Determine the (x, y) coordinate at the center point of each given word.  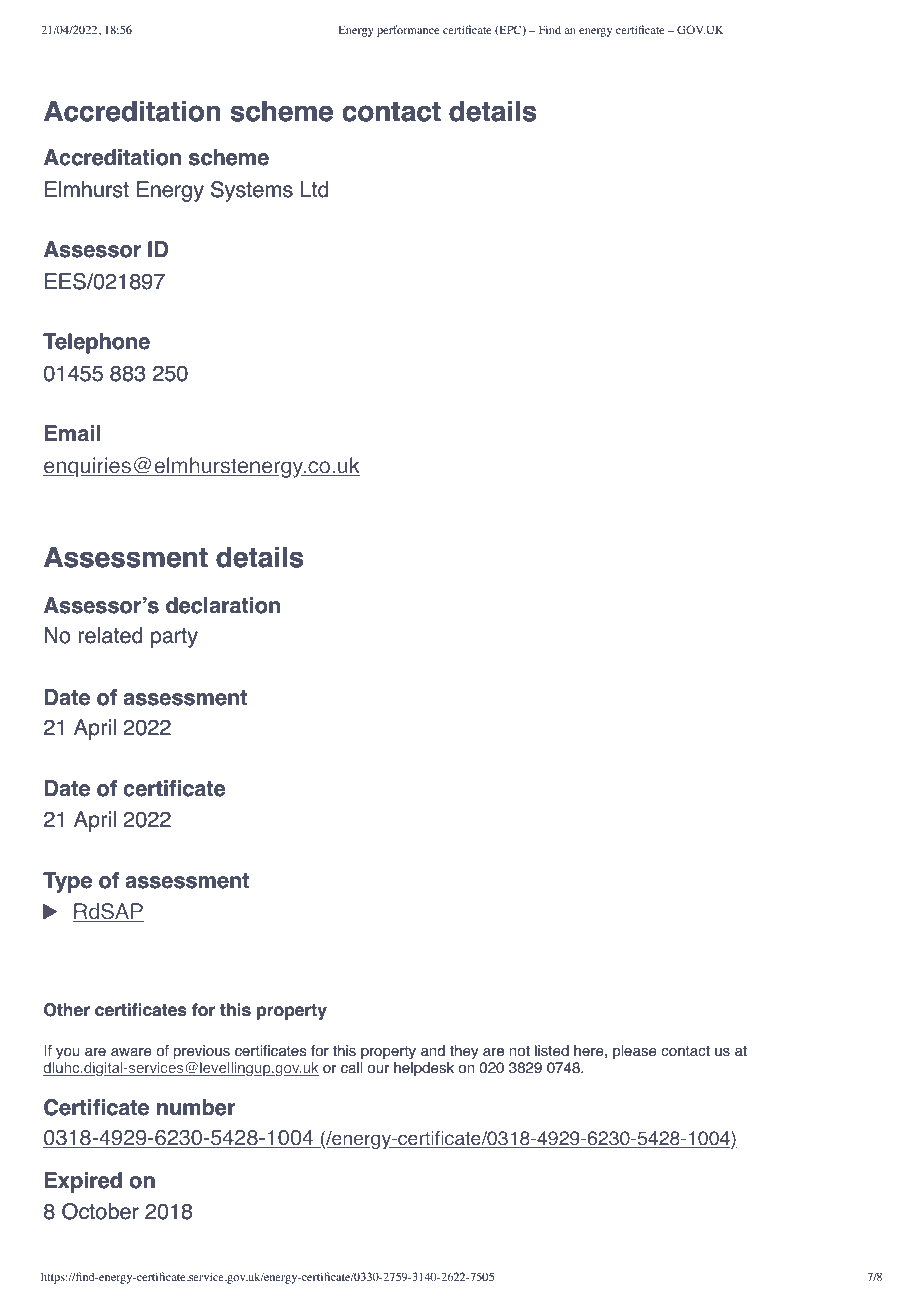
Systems (252, 191)
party (174, 638)
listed (552, 1051)
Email (72, 433)
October (100, 1211)
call (351, 1068)
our (378, 1069)
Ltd (314, 189)
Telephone (96, 343)
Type (67, 882)
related (110, 635)
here (589, 1051)
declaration (223, 605)
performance (408, 31)
